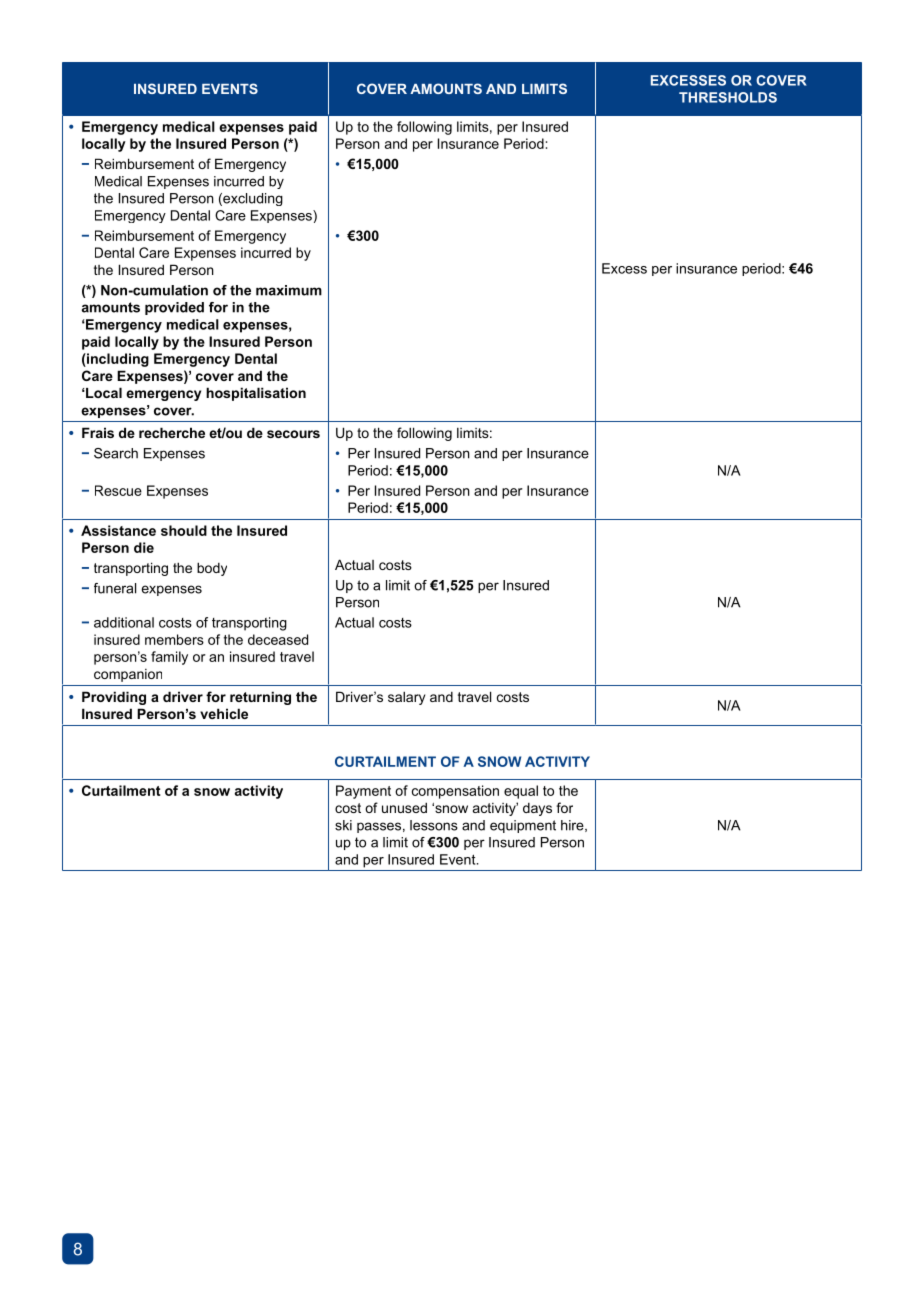  I want to click on vehicle, so click(224, 713).
